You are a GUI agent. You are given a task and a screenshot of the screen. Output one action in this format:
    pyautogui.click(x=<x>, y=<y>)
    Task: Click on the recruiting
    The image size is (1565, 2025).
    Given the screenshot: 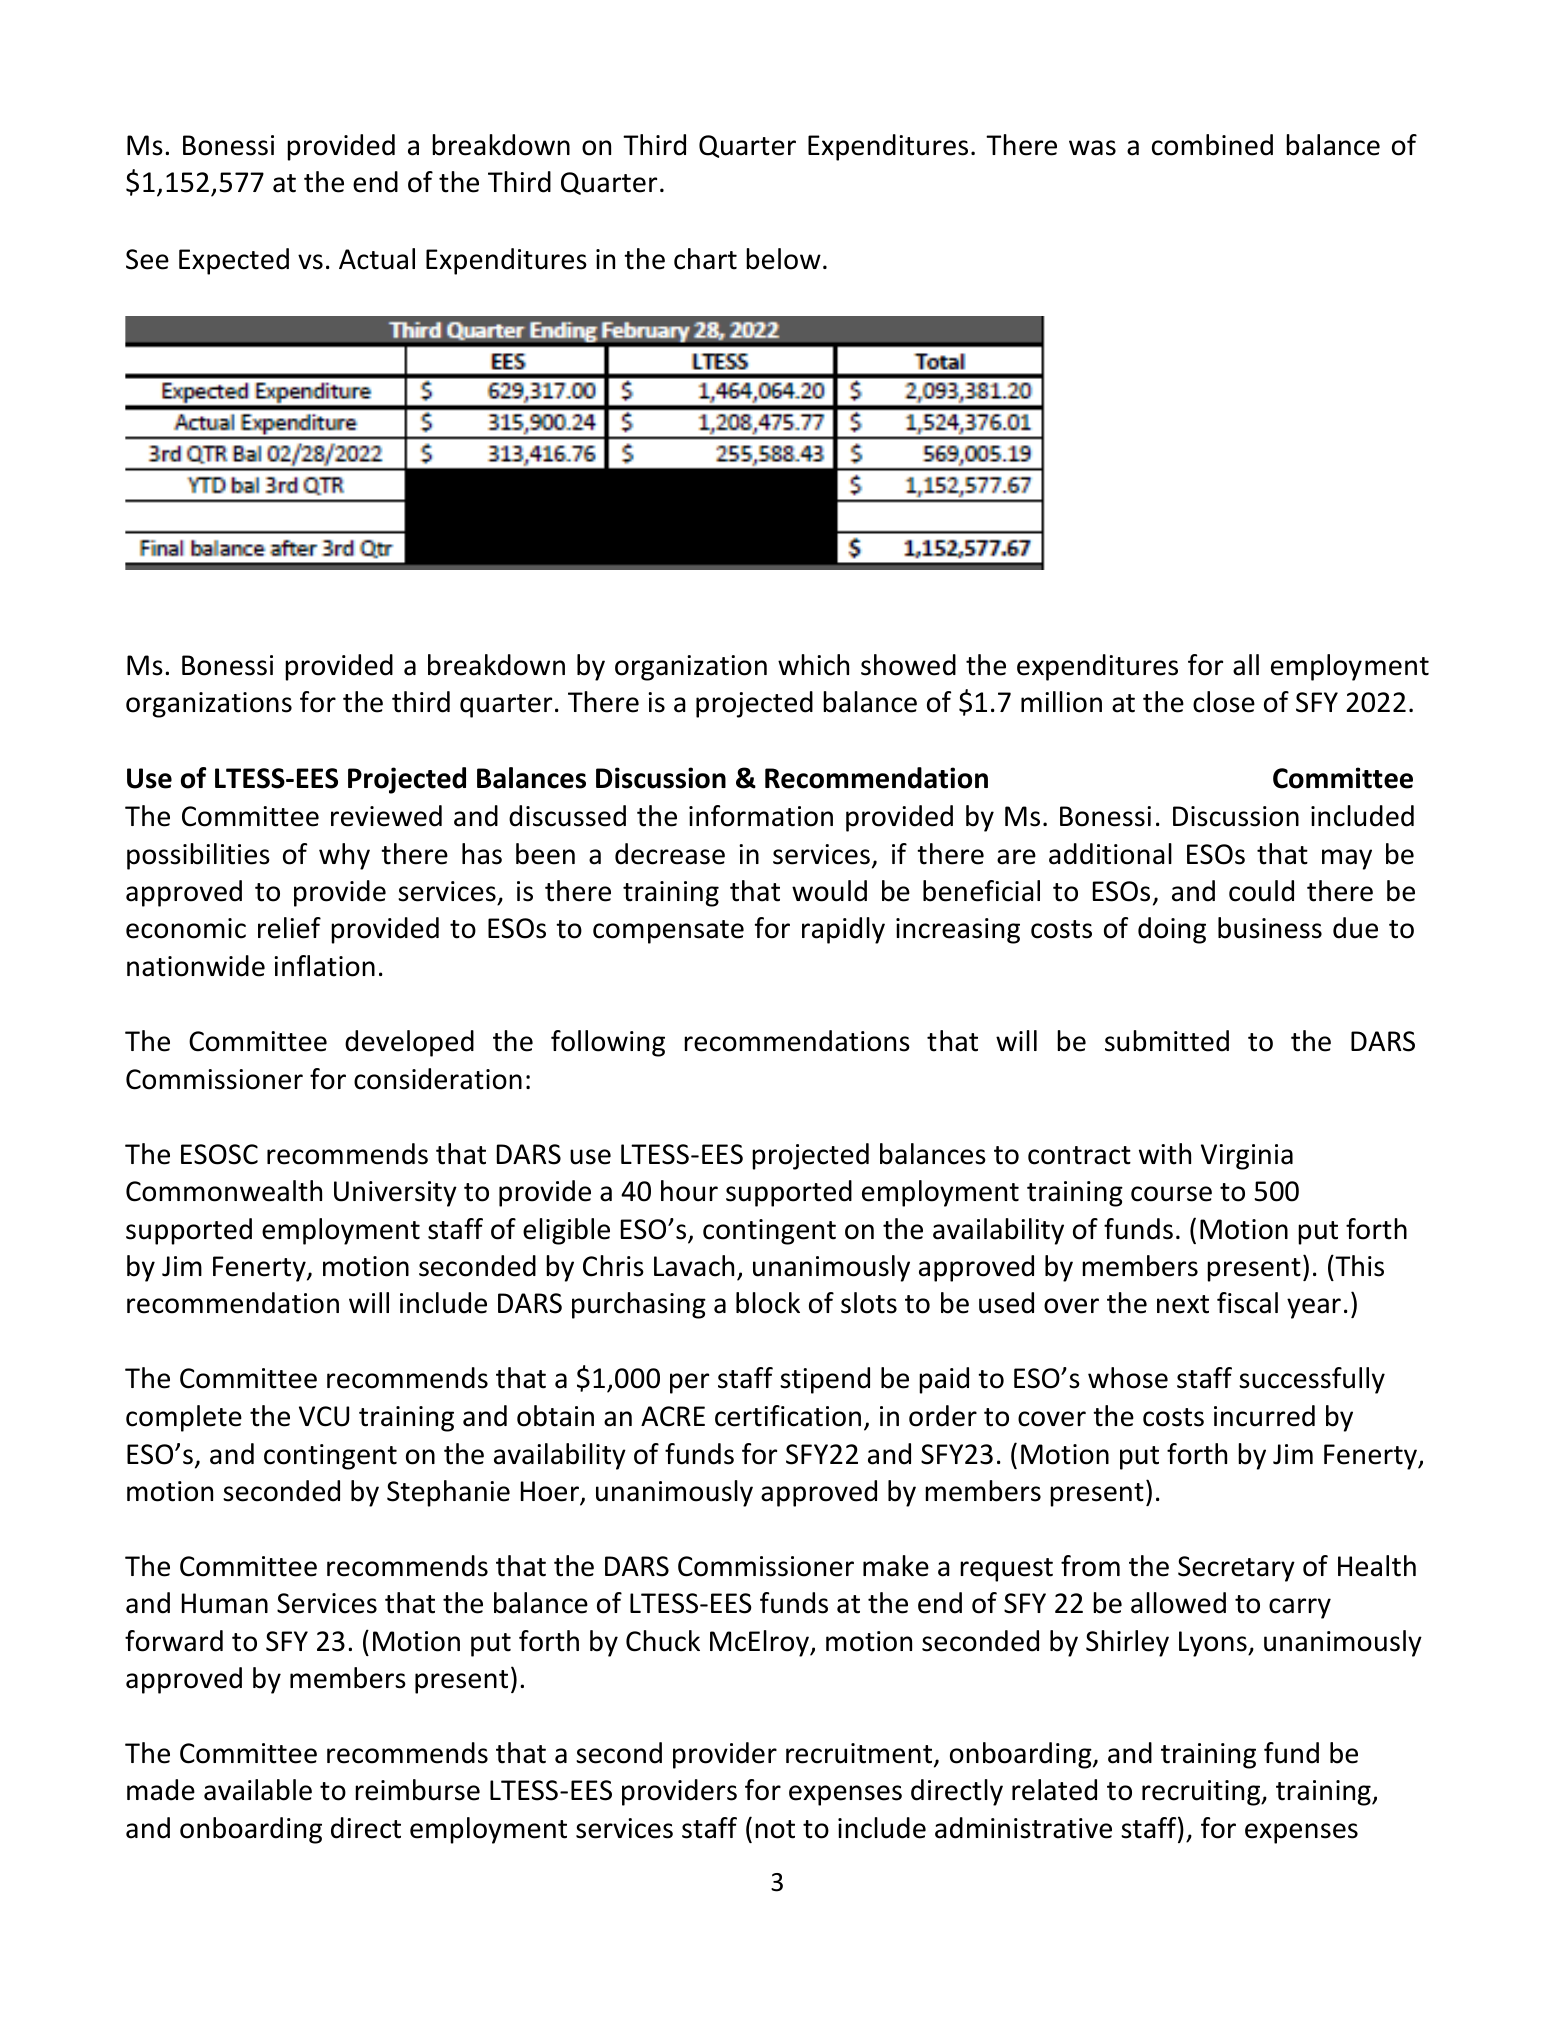 What is the action you would take?
    pyautogui.click(x=1202, y=1793)
